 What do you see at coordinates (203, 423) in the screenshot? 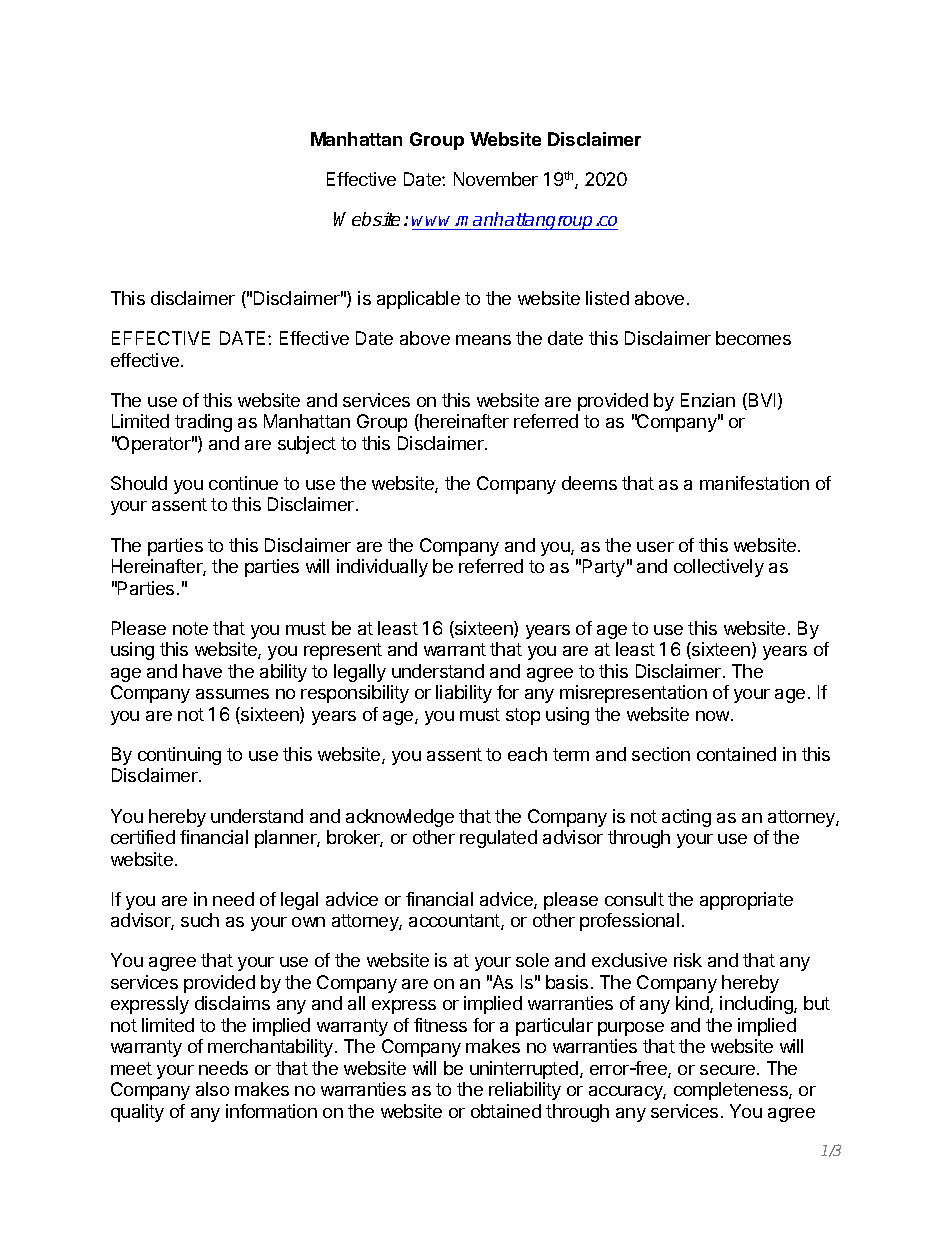
I see `trading` at bounding box center [203, 423].
